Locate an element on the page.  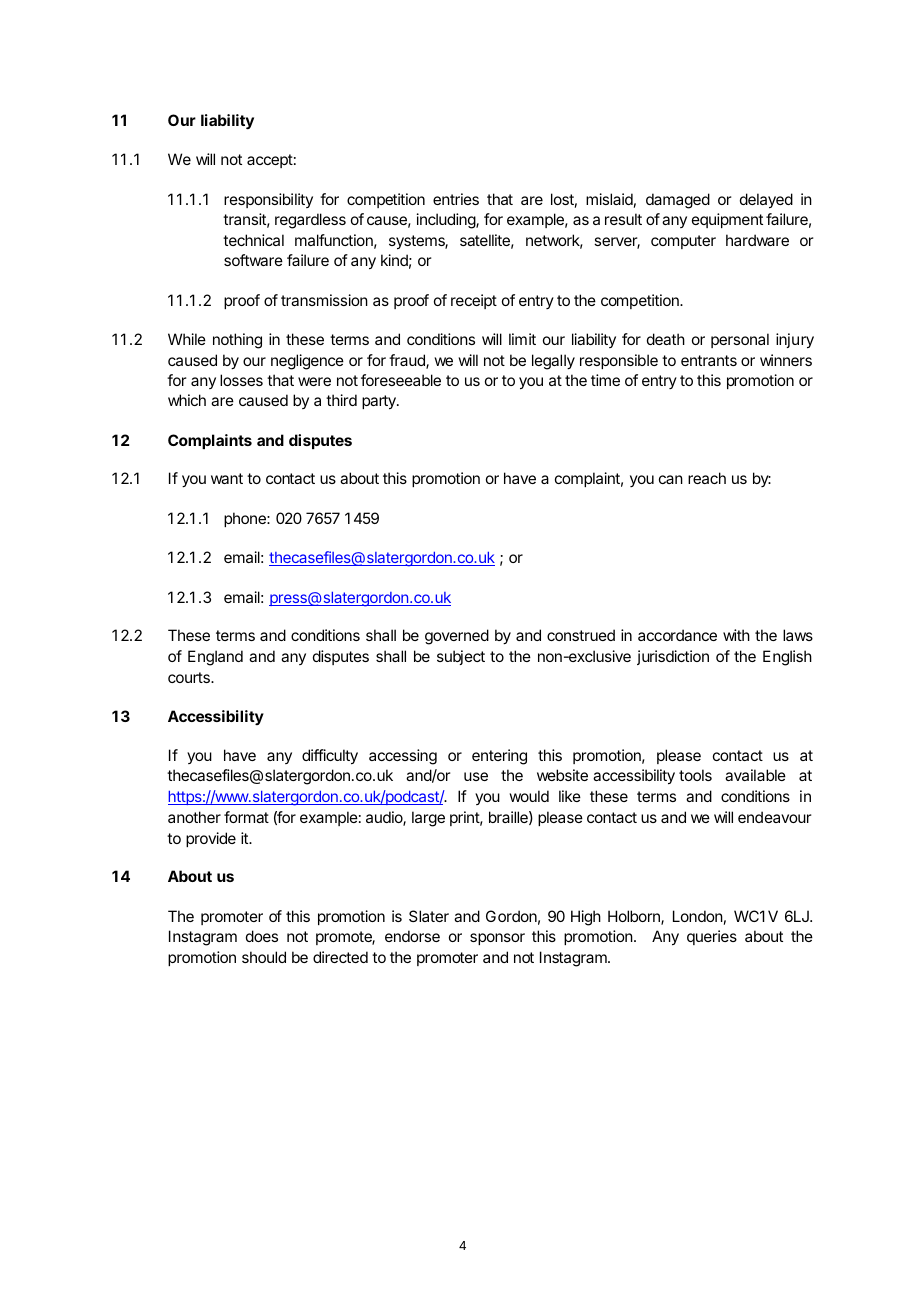
with is located at coordinates (736, 635).
